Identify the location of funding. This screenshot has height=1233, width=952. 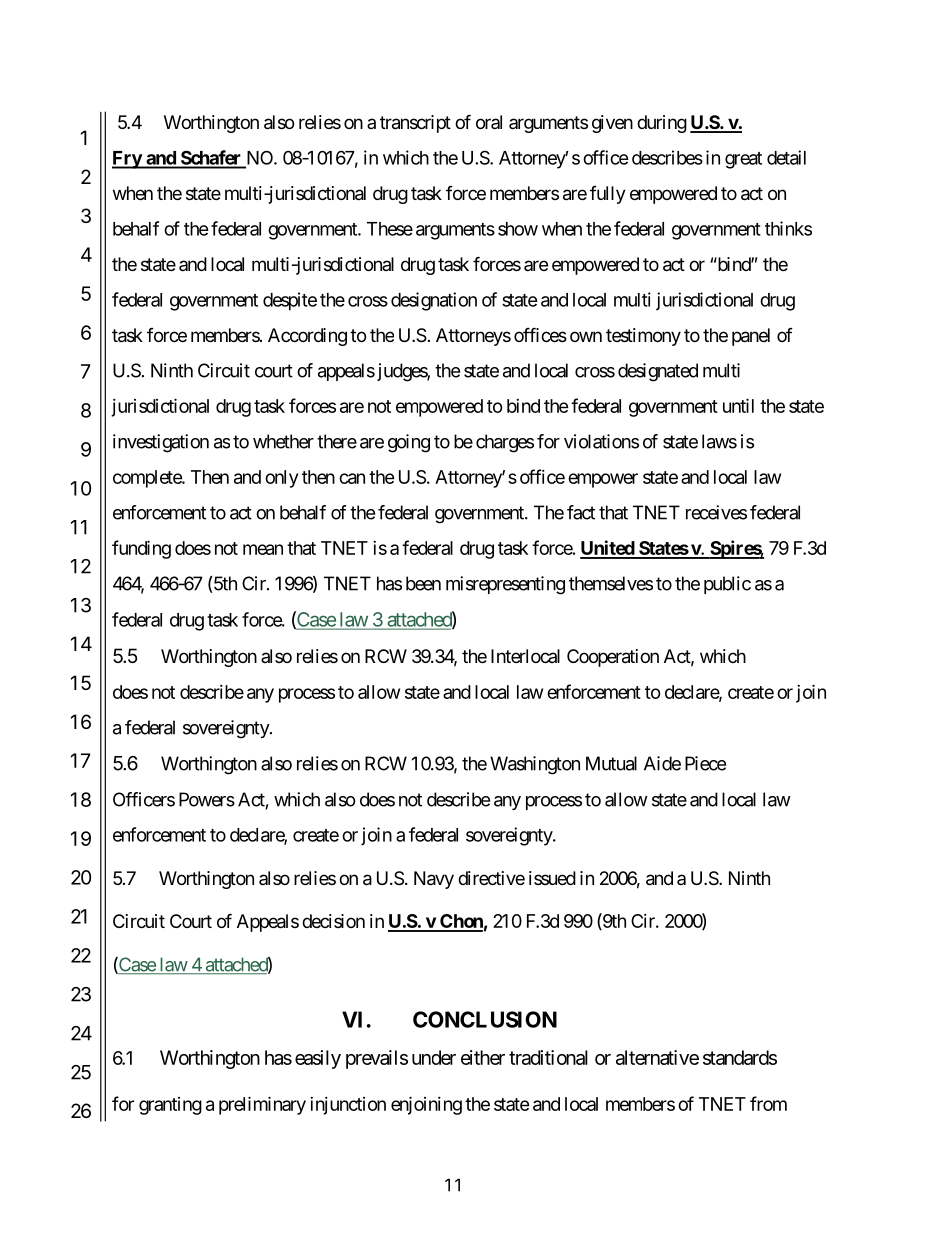
(141, 549).
